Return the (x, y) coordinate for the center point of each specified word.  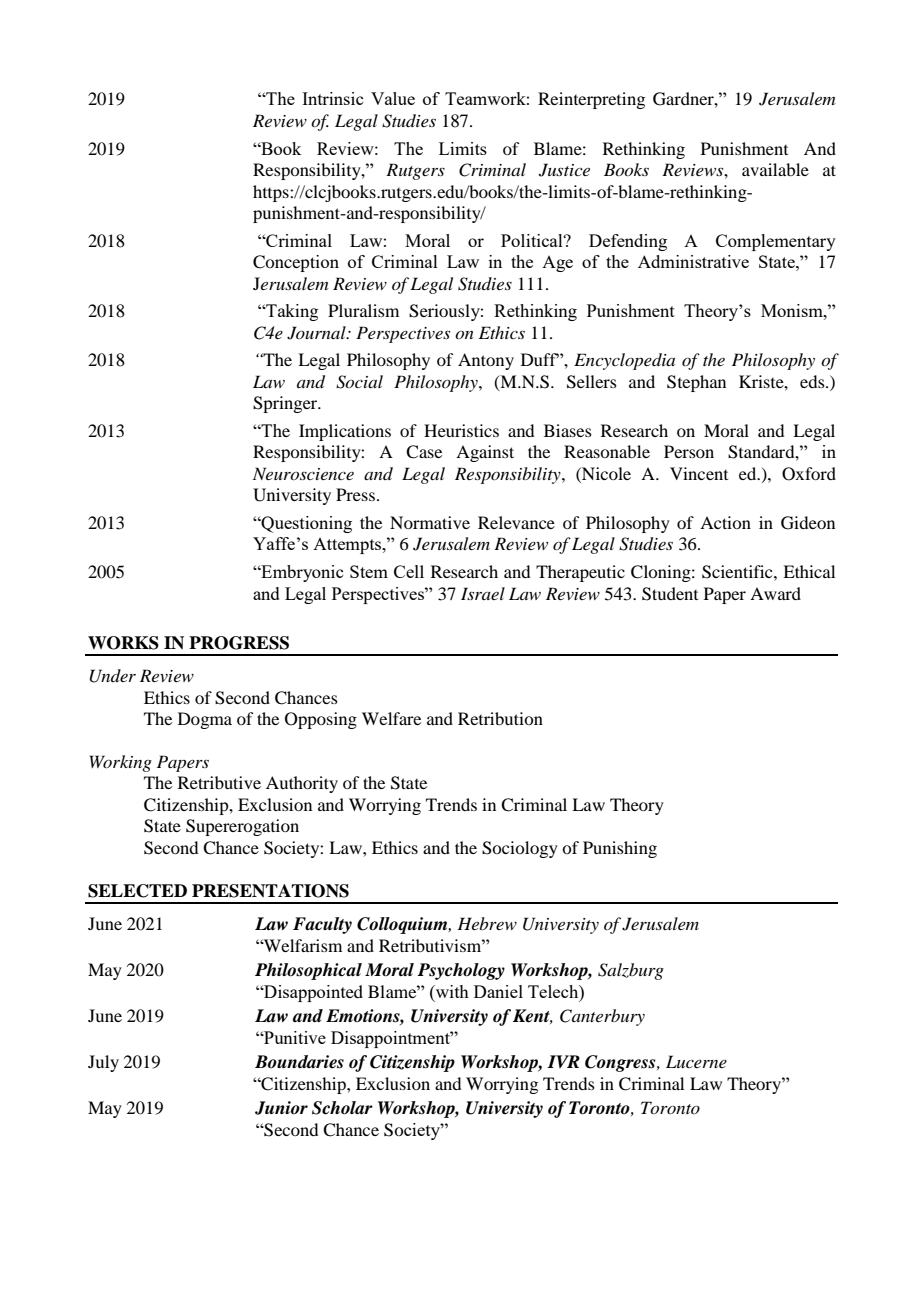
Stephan (696, 383)
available (775, 169)
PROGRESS (239, 643)
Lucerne (696, 1061)
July (103, 1063)
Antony (486, 361)
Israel (483, 593)
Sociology (520, 849)
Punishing (620, 849)
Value (393, 98)
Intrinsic (332, 98)
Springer (286, 404)
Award (775, 593)
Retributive (219, 782)
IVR (563, 1061)
